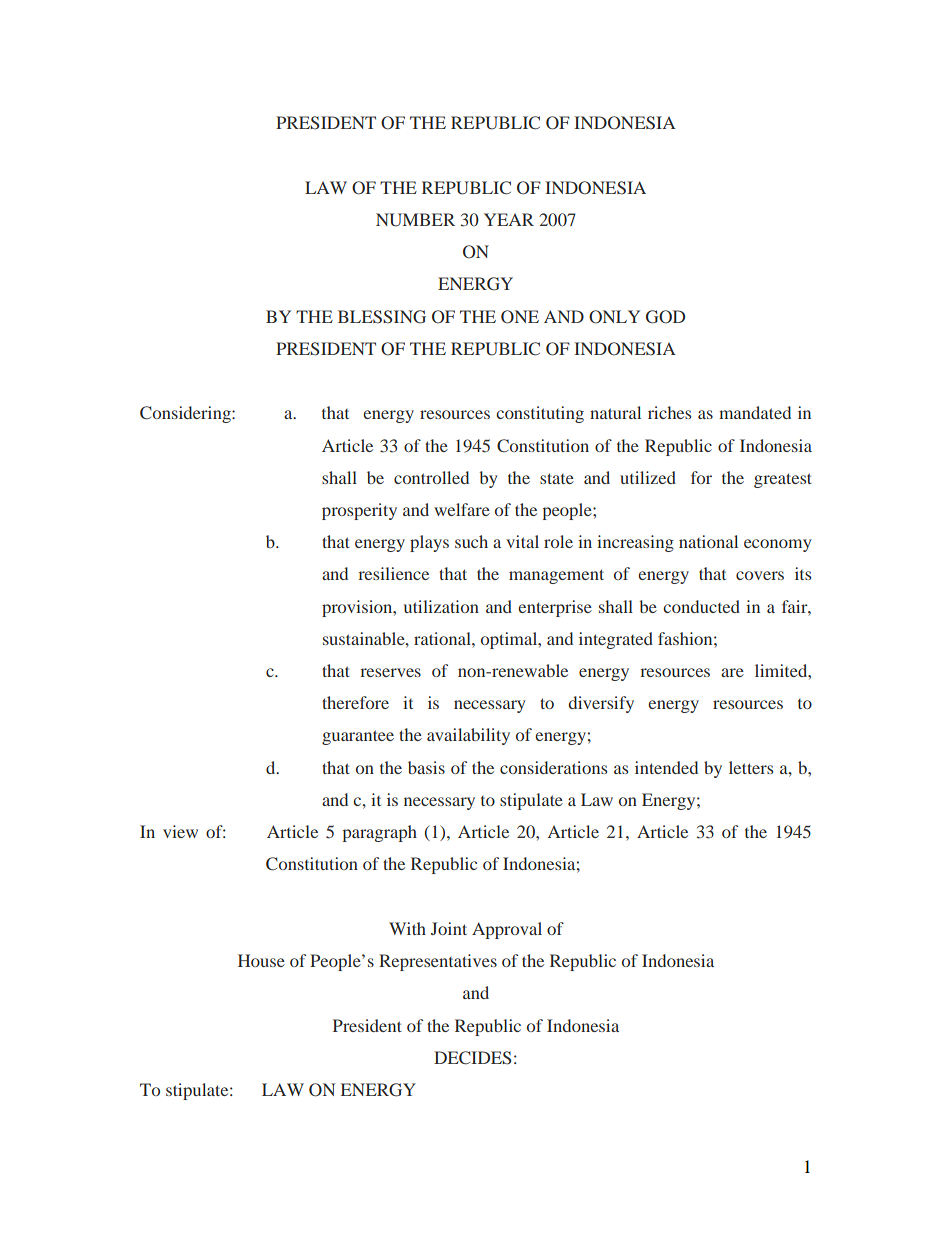 This screenshot has width=952, height=1233. Describe the element at coordinates (380, 833) in the screenshot. I see `paragraph` at that location.
